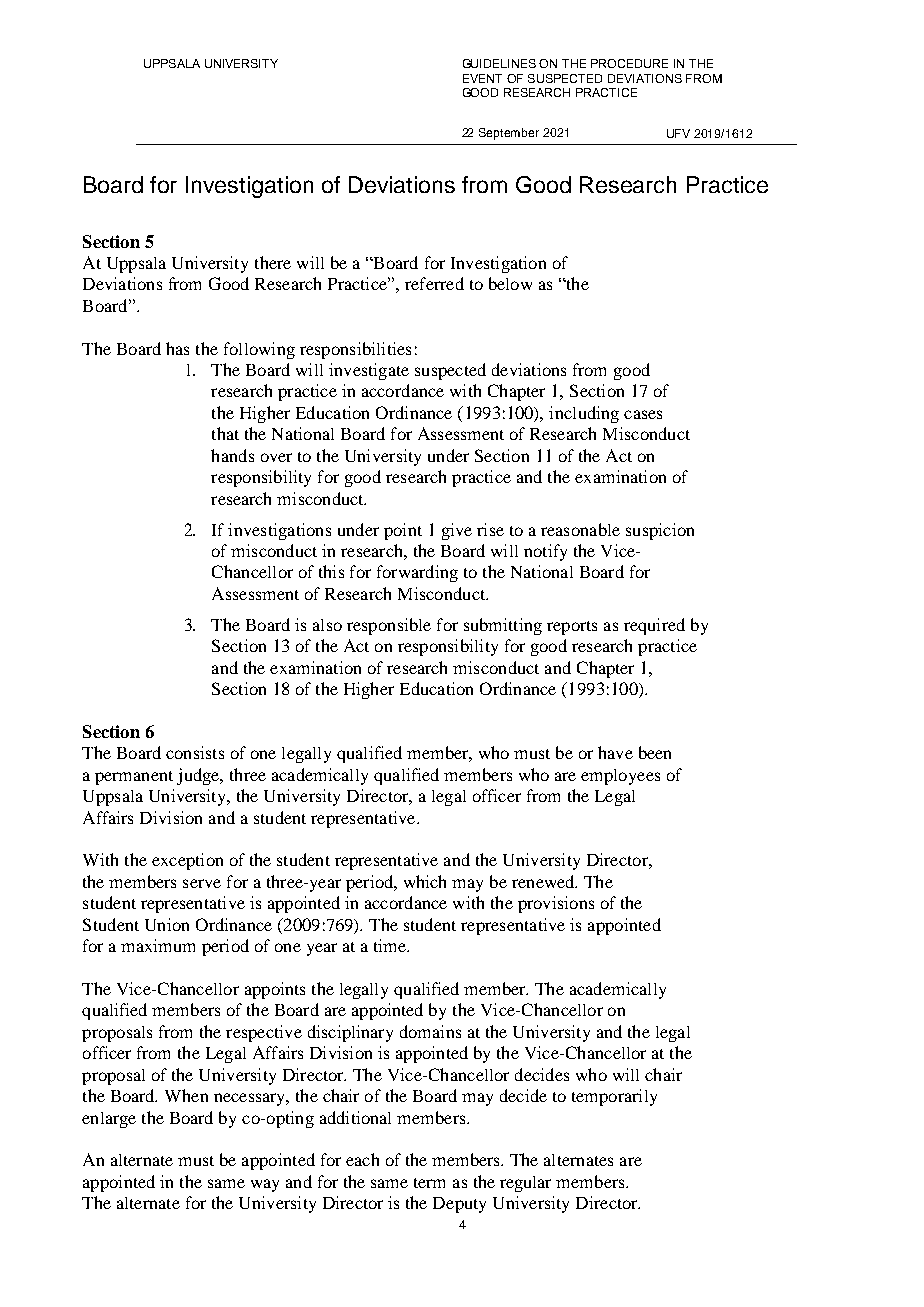 This image has width=924, height=1307. I want to click on investigate, so click(369, 371).
